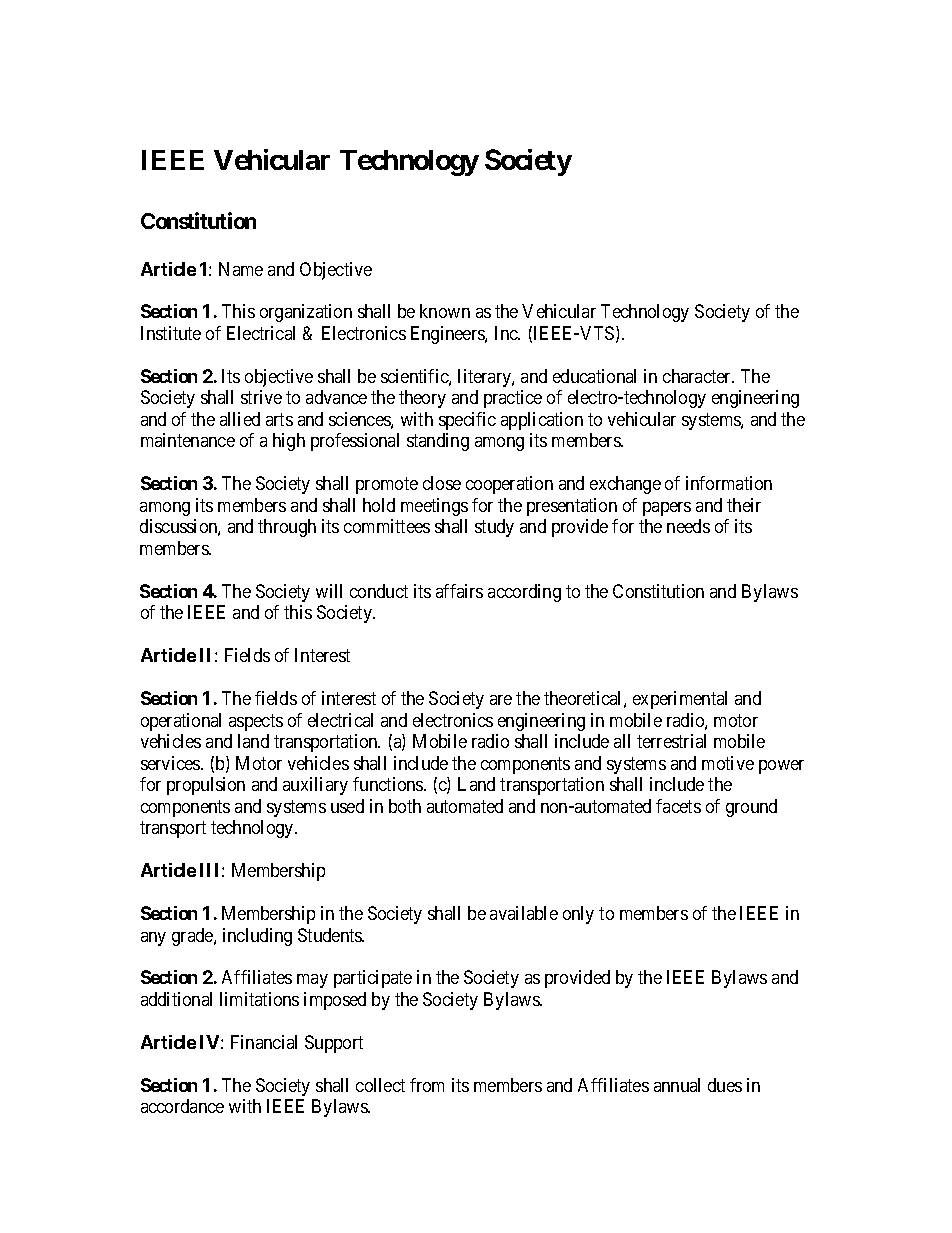 Image resolution: width=952 pixels, height=1233 pixels. I want to click on both, so click(405, 806).
